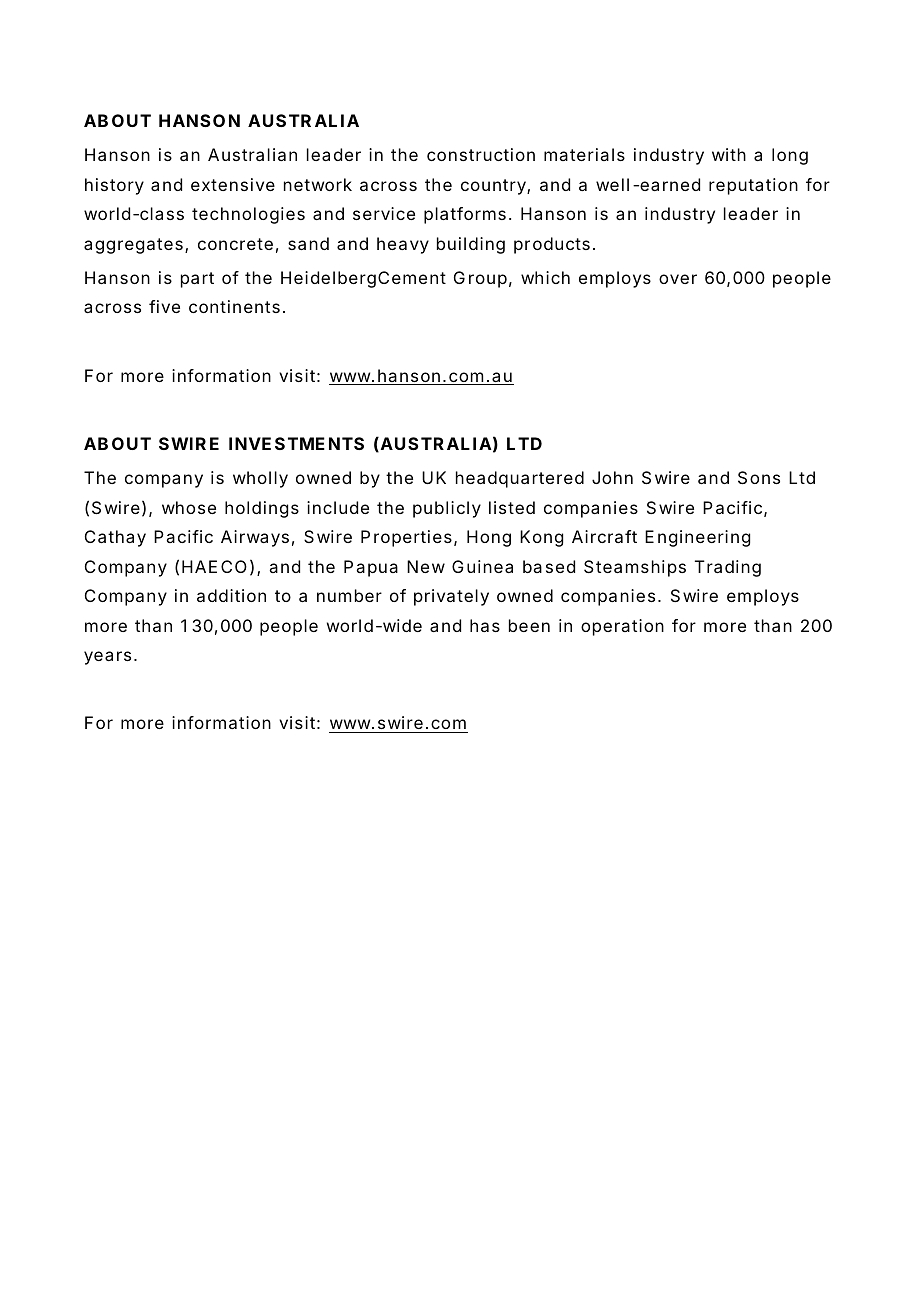 This document has width=924, height=1308. I want to click on part, so click(197, 280).
